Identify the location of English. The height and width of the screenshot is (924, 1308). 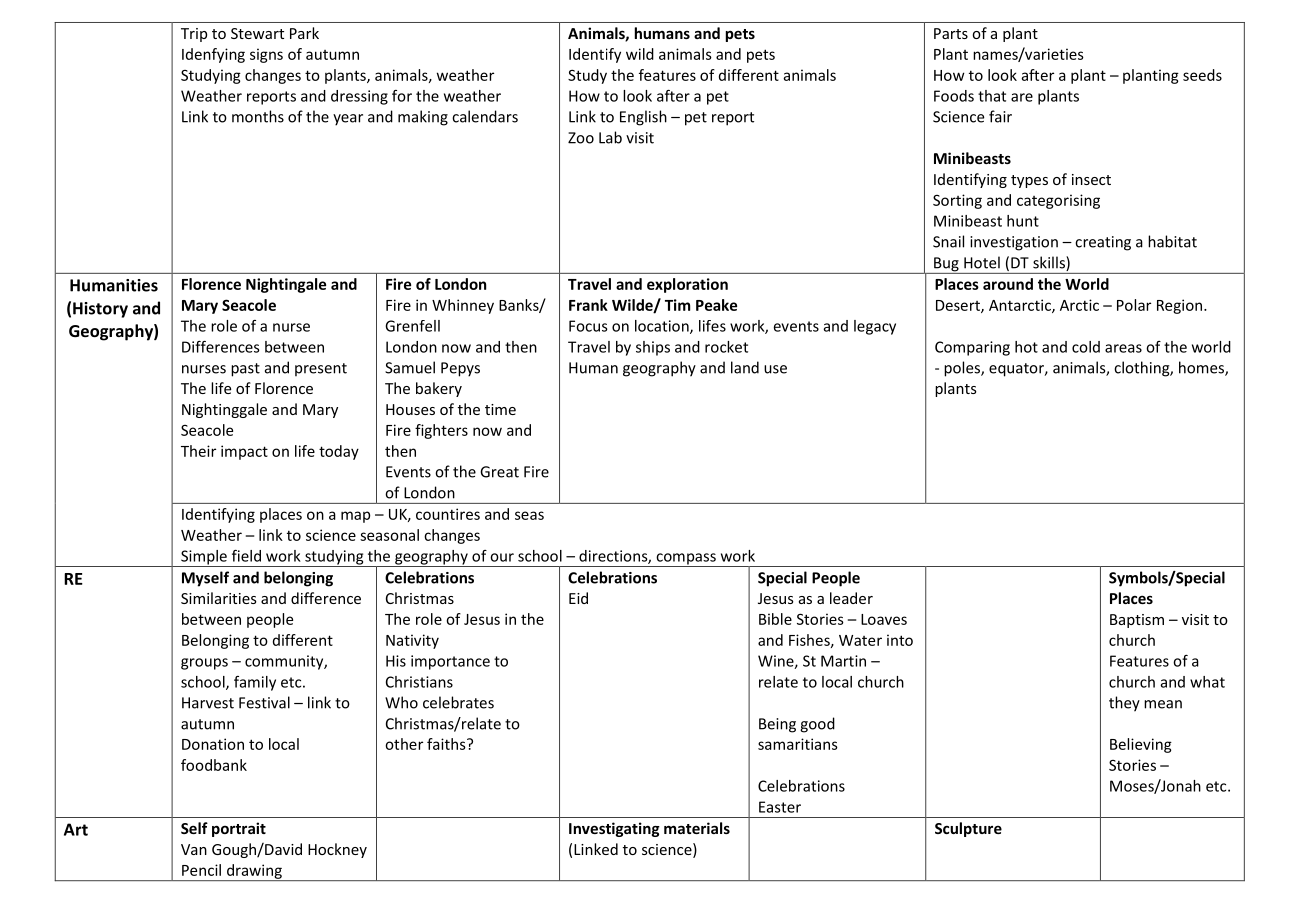
(643, 118).
